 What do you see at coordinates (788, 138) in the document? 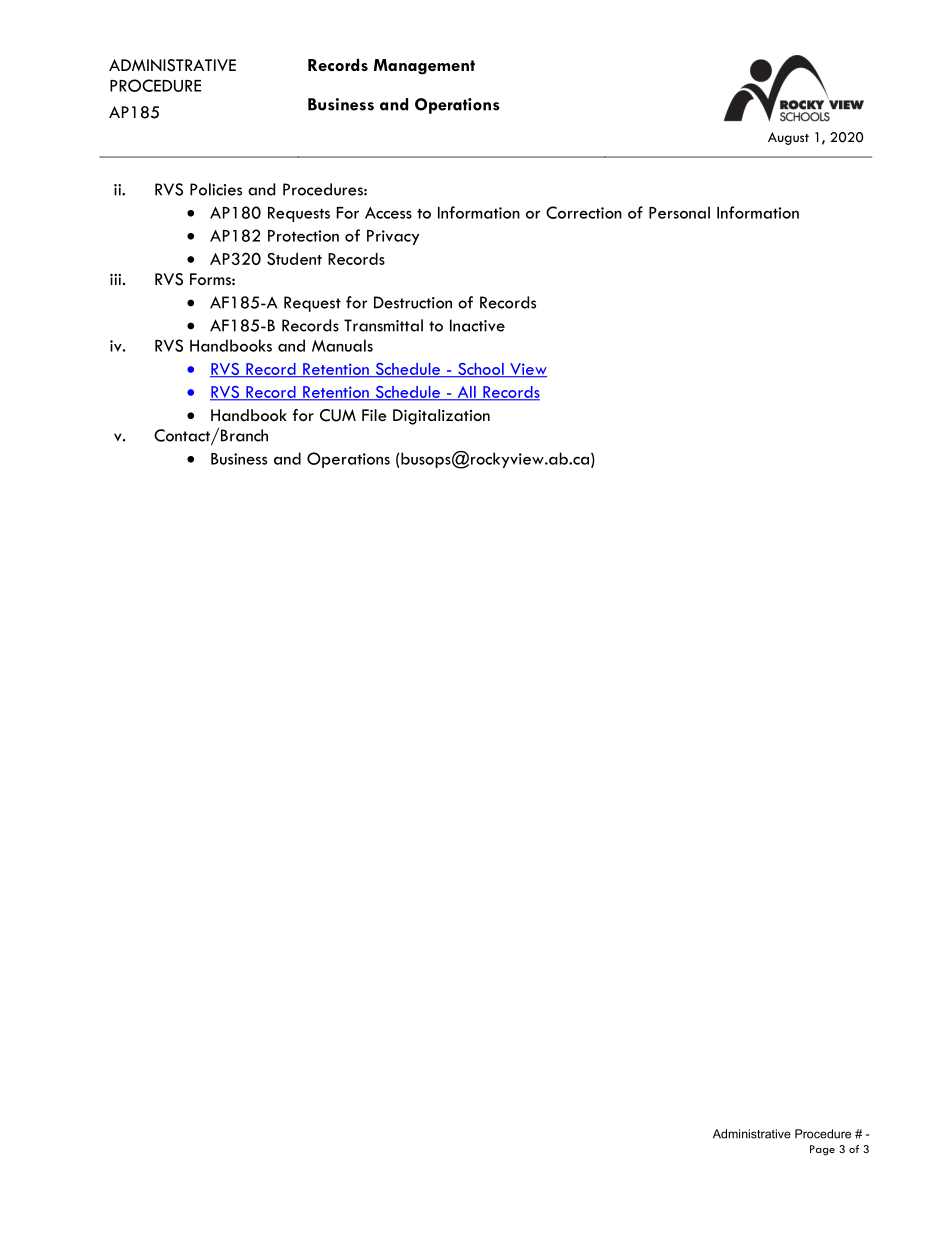
I see `August` at bounding box center [788, 138].
